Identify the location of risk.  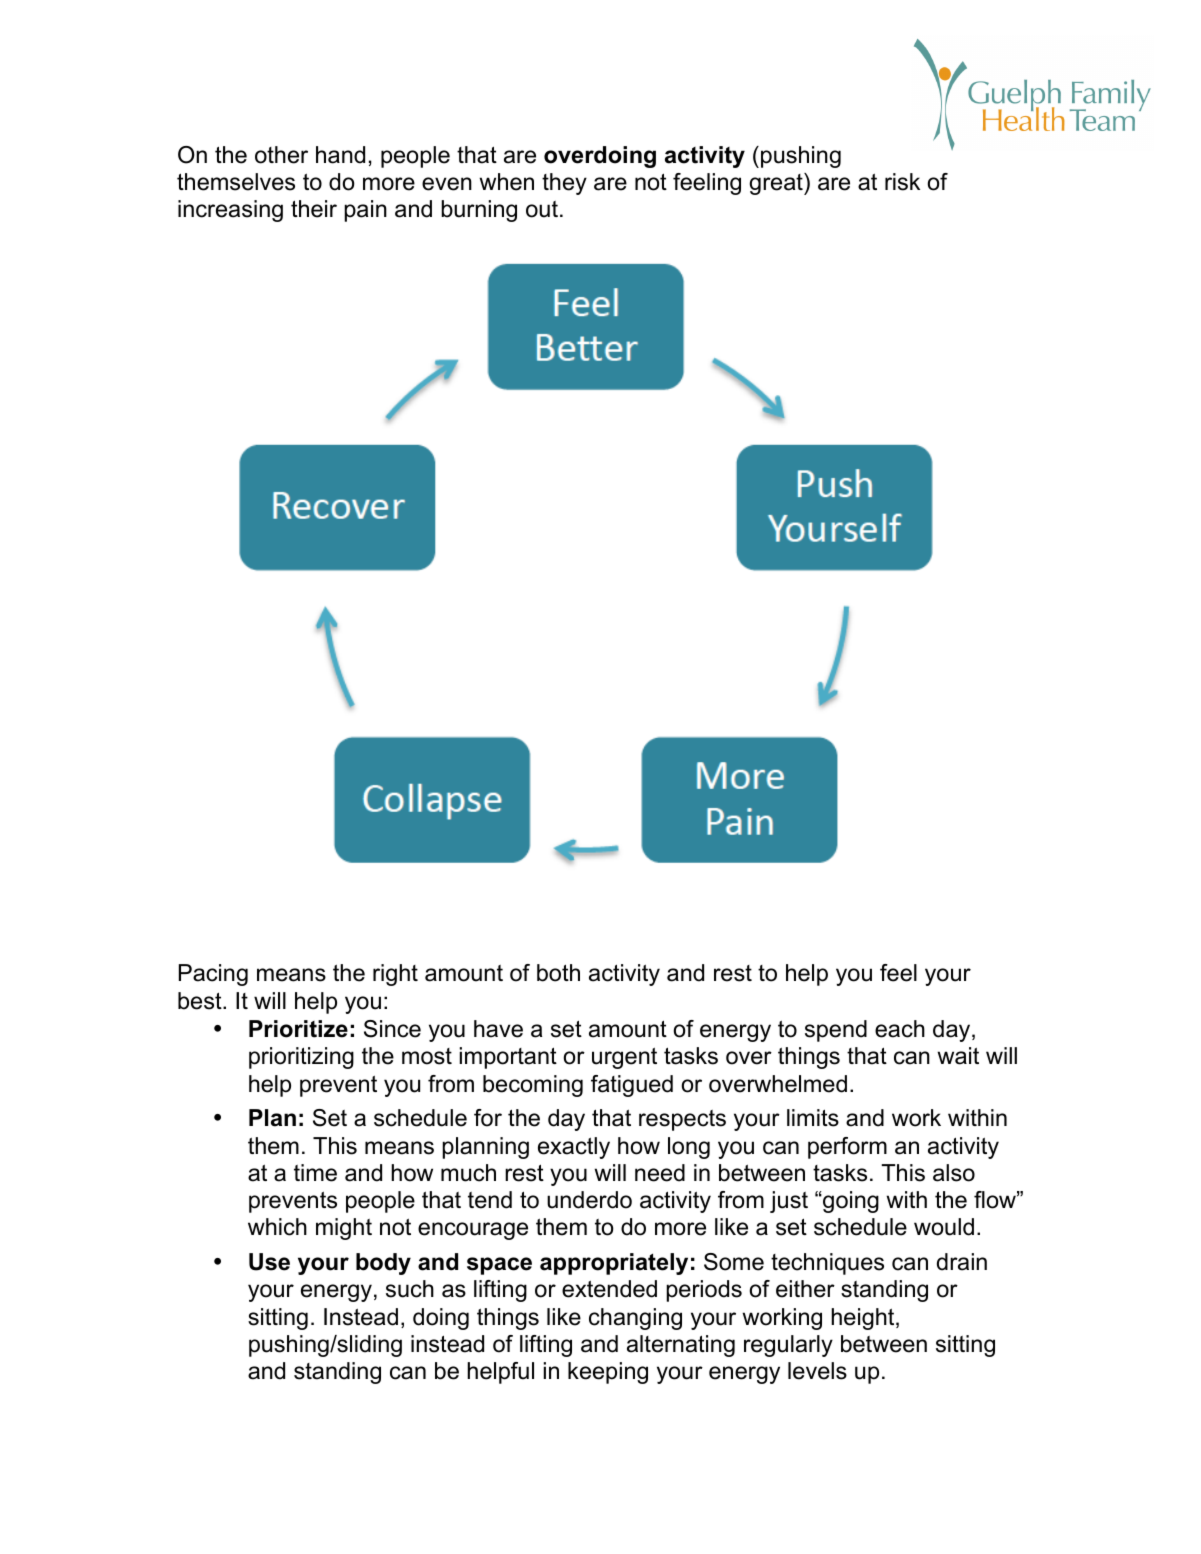
(902, 182).
